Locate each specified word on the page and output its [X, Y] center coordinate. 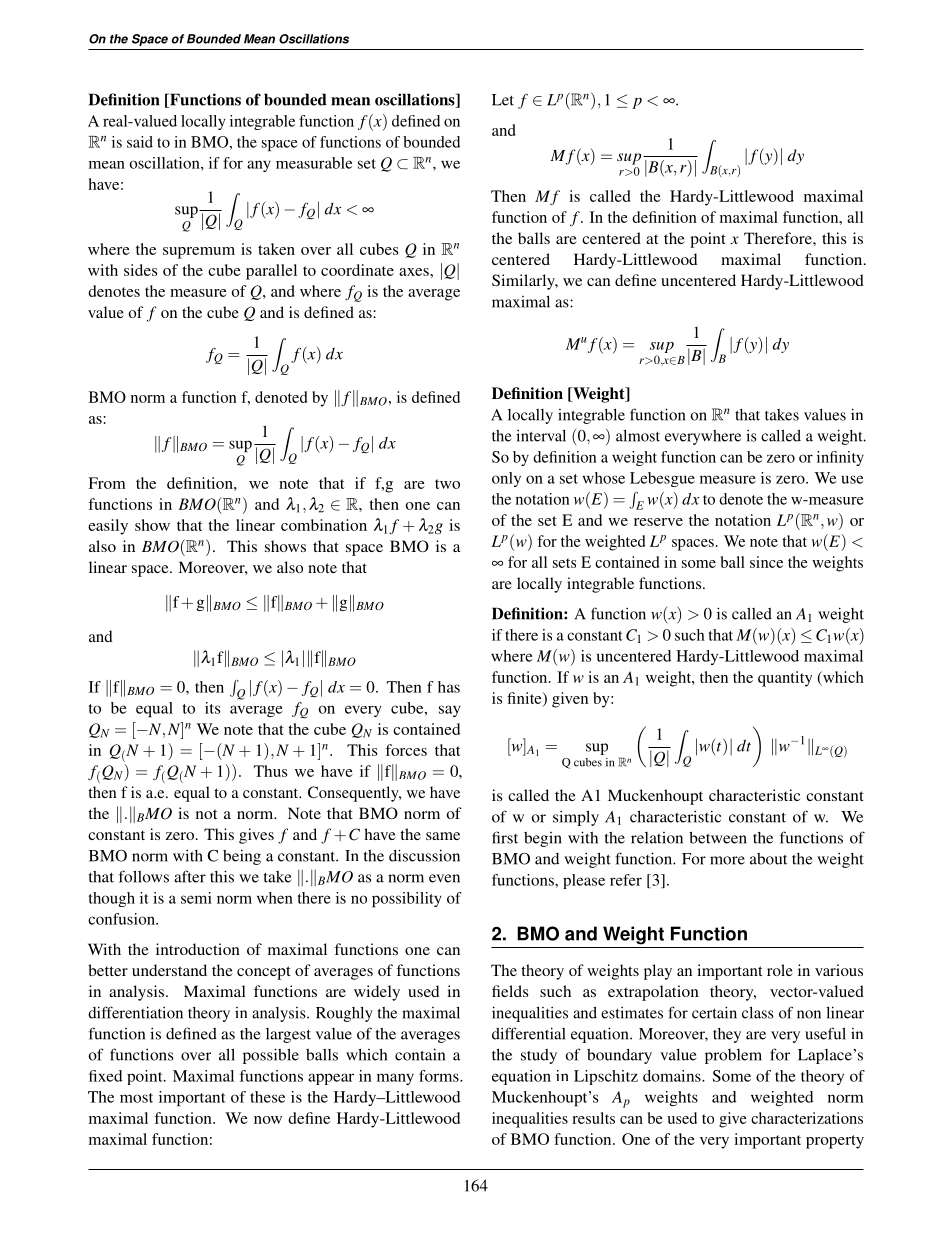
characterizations [807, 1118]
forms [440, 1076]
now [268, 1120]
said [140, 142]
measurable [314, 163]
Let [503, 100]
